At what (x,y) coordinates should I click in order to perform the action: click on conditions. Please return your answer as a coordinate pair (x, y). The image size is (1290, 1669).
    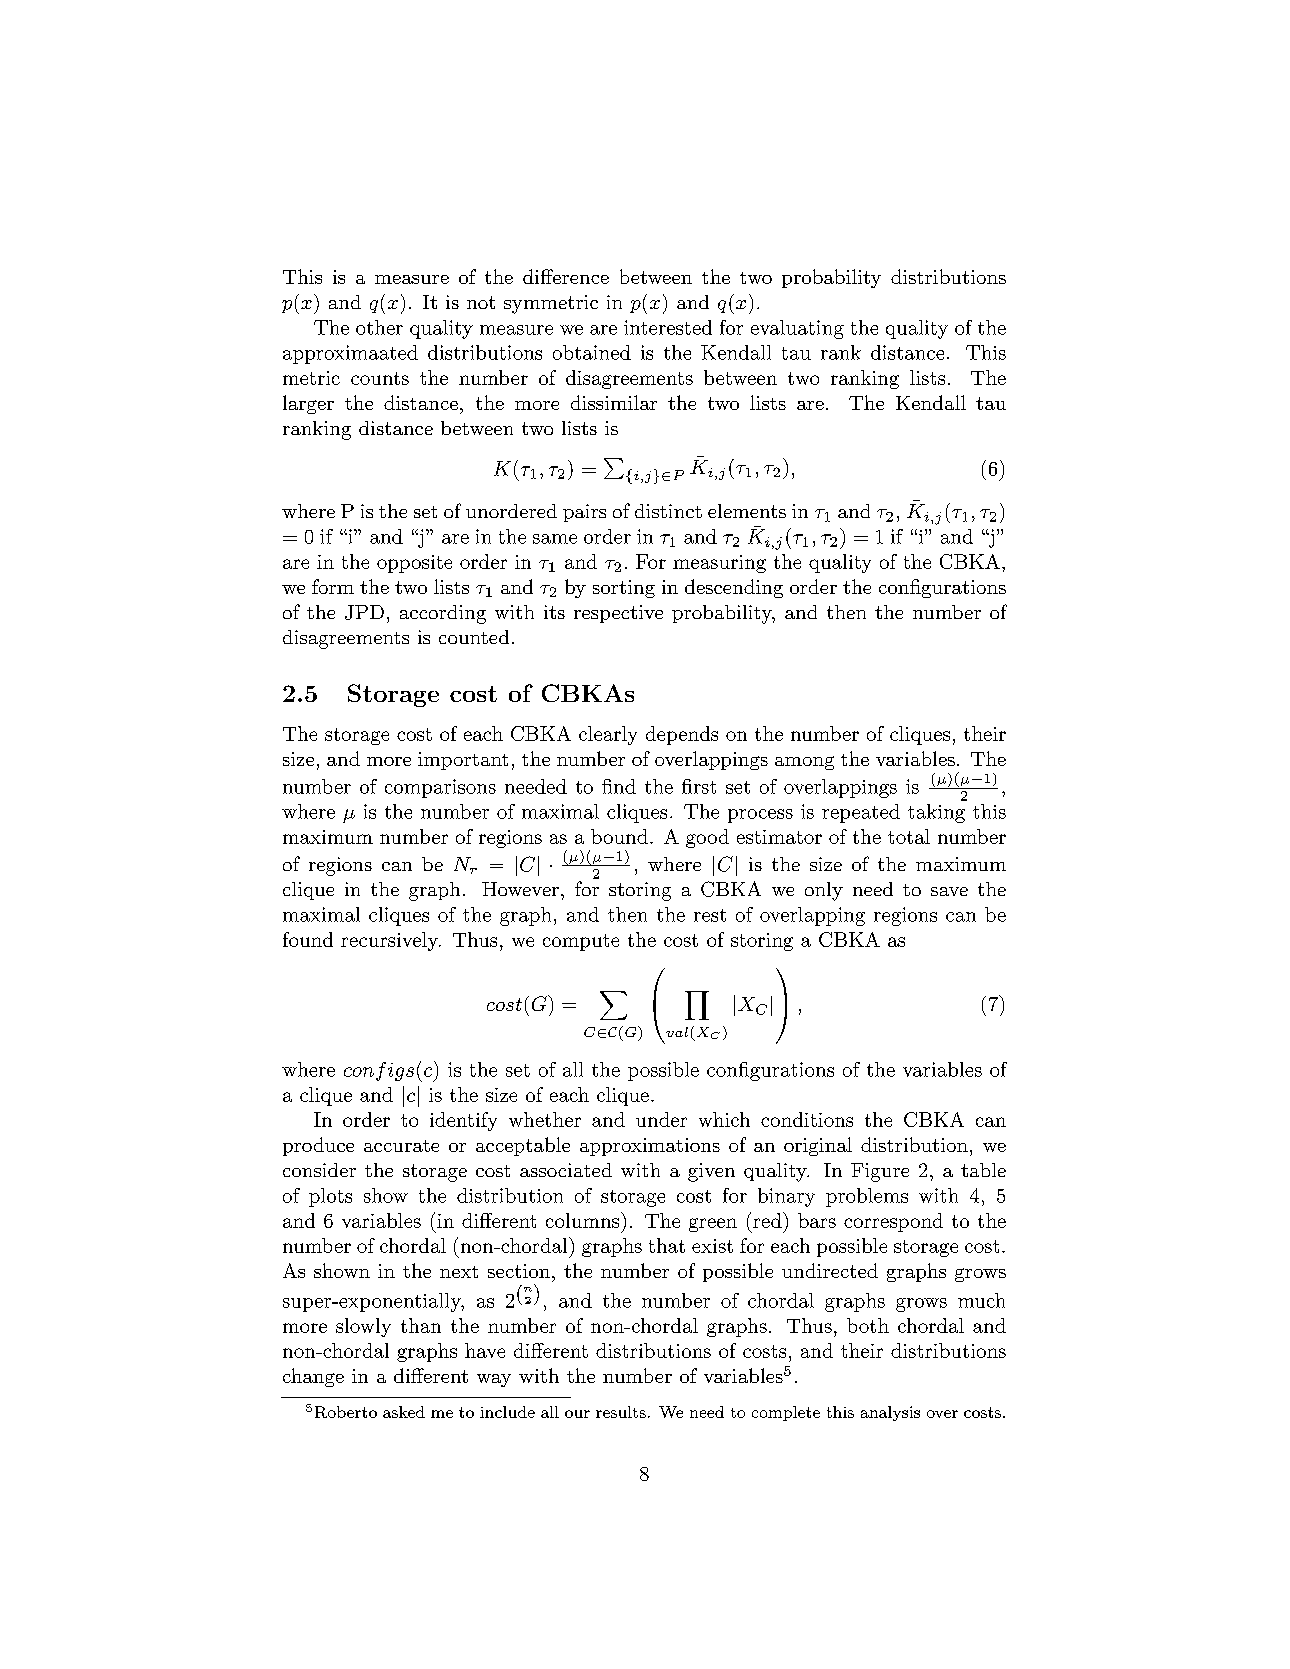
    Looking at the image, I should click on (807, 1119).
